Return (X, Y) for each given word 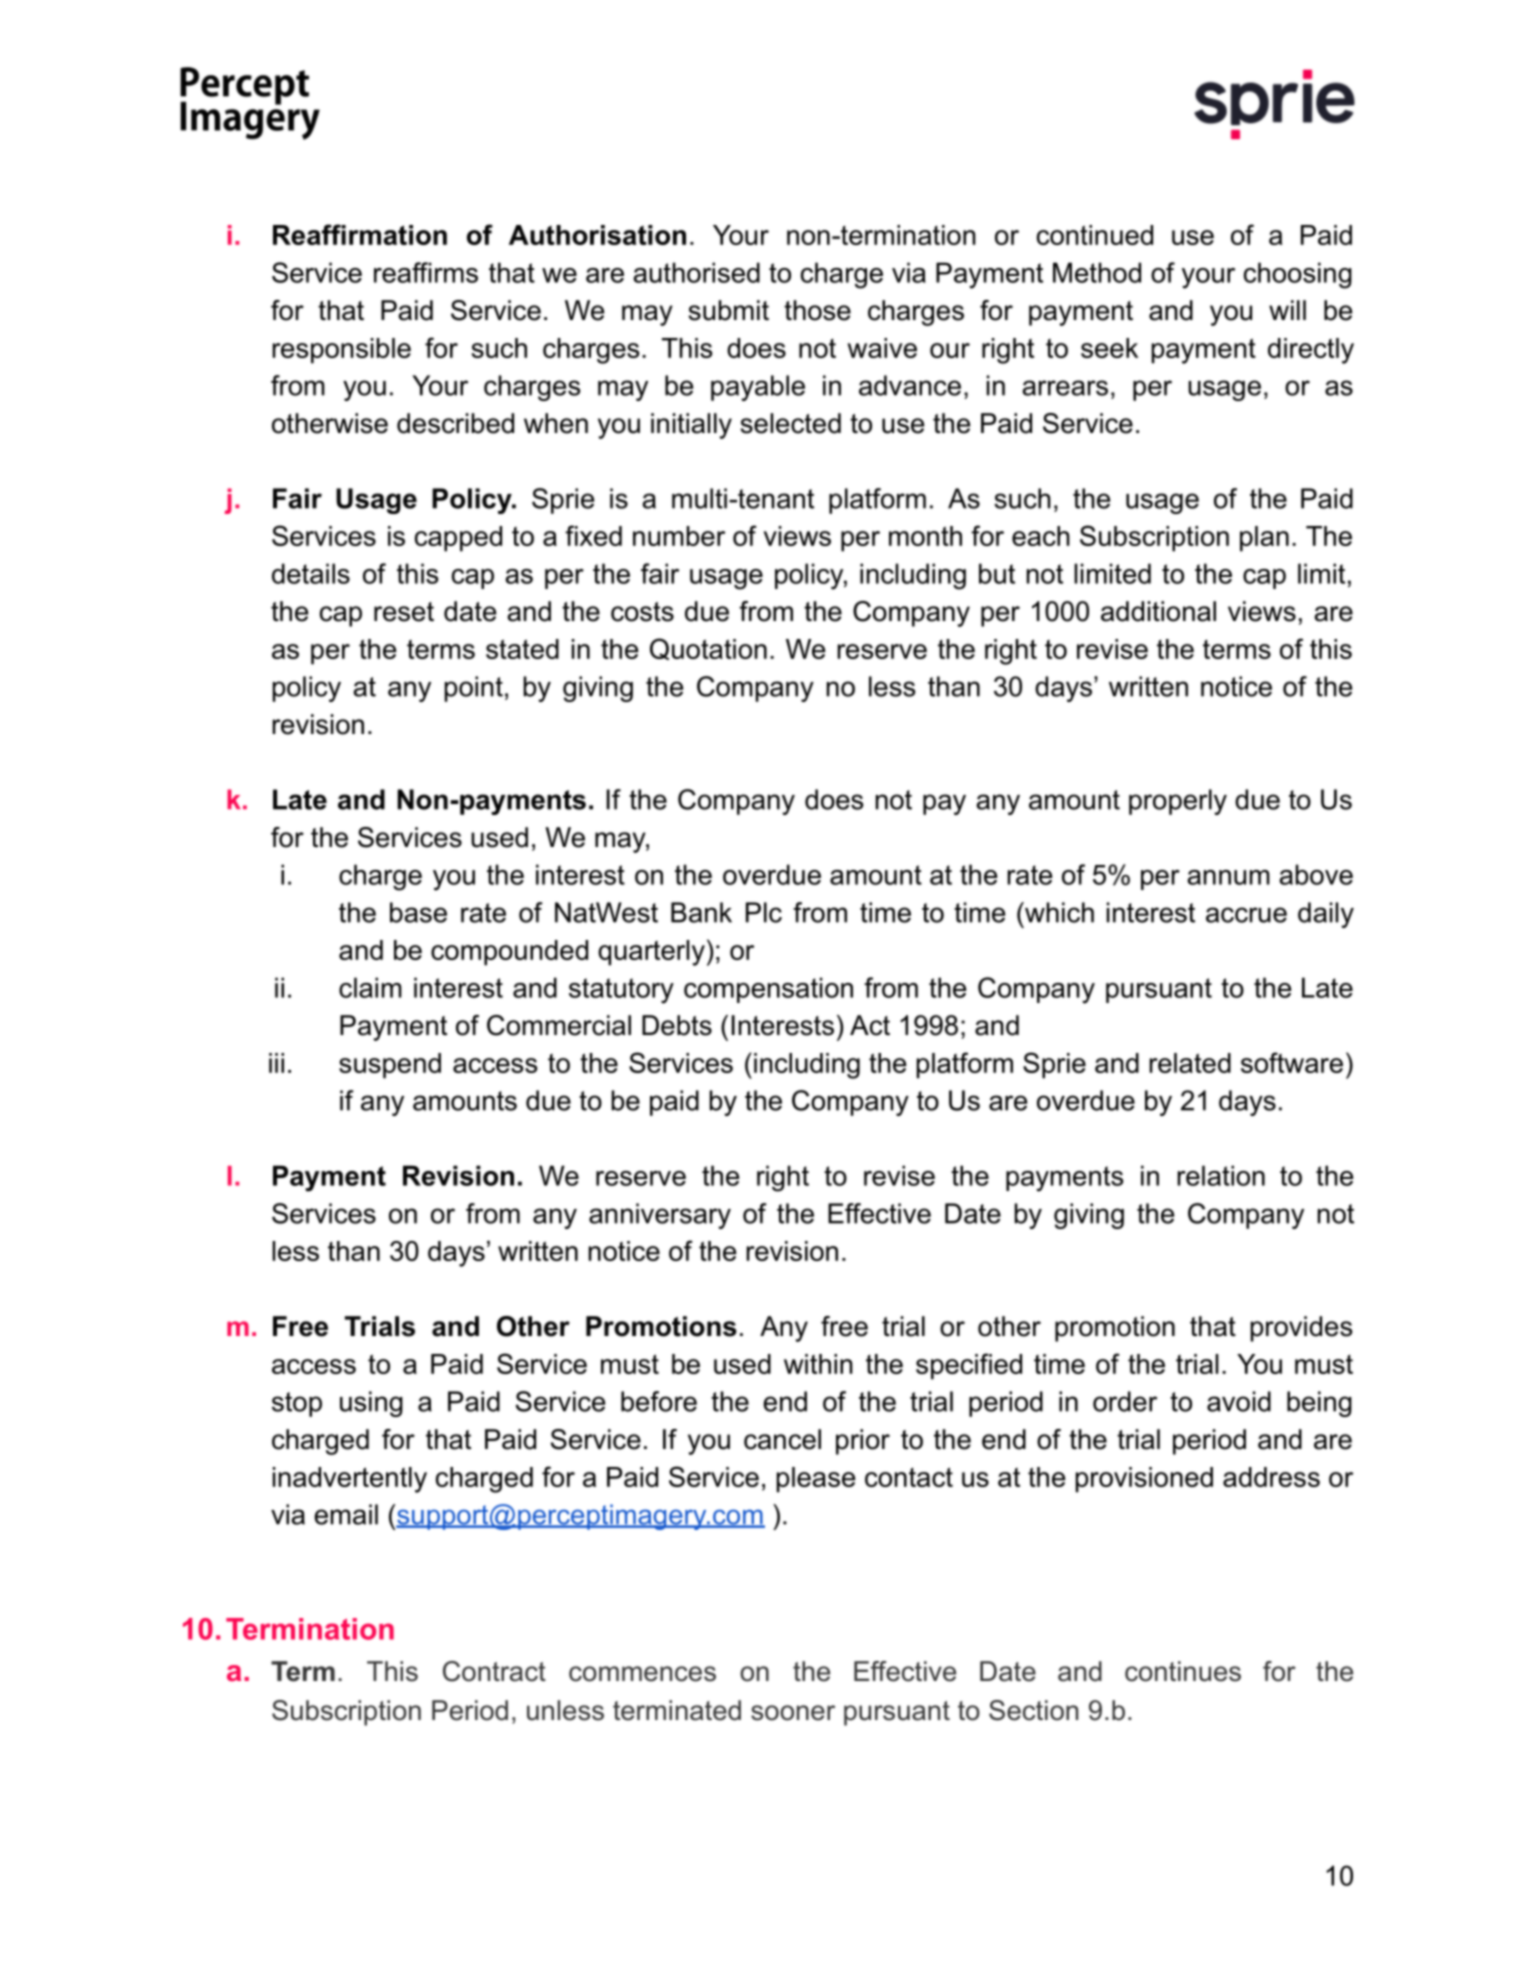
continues (1183, 1671)
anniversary (660, 1216)
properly (1178, 802)
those (817, 310)
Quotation (708, 649)
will (1287, 310)
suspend (390, 1066)
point (474, 689)
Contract (494, 1671)
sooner (793, 1713)
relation (1221, 1175)
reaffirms (426, 272)
